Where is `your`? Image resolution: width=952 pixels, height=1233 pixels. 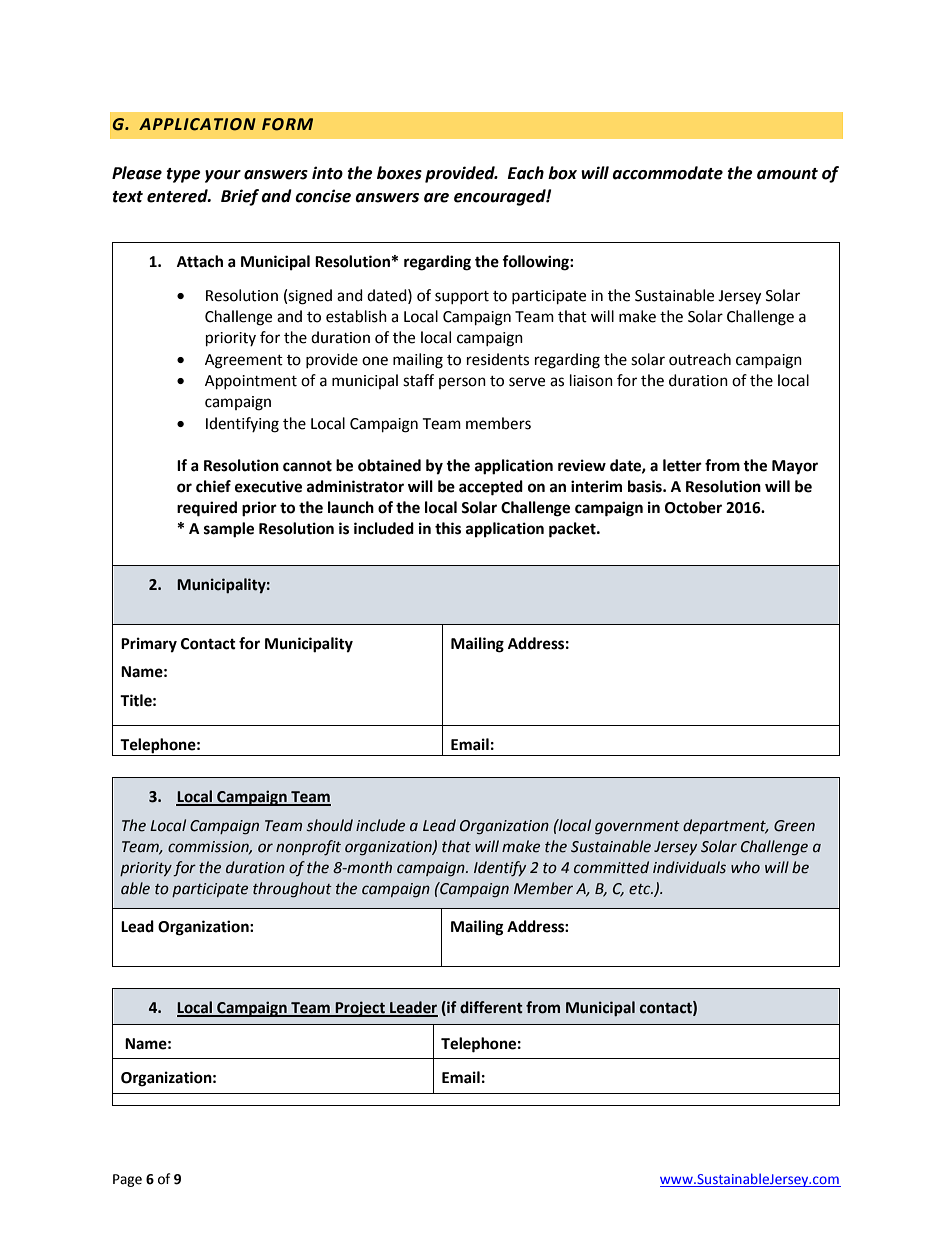 your is located at coordinates (223, 176).
